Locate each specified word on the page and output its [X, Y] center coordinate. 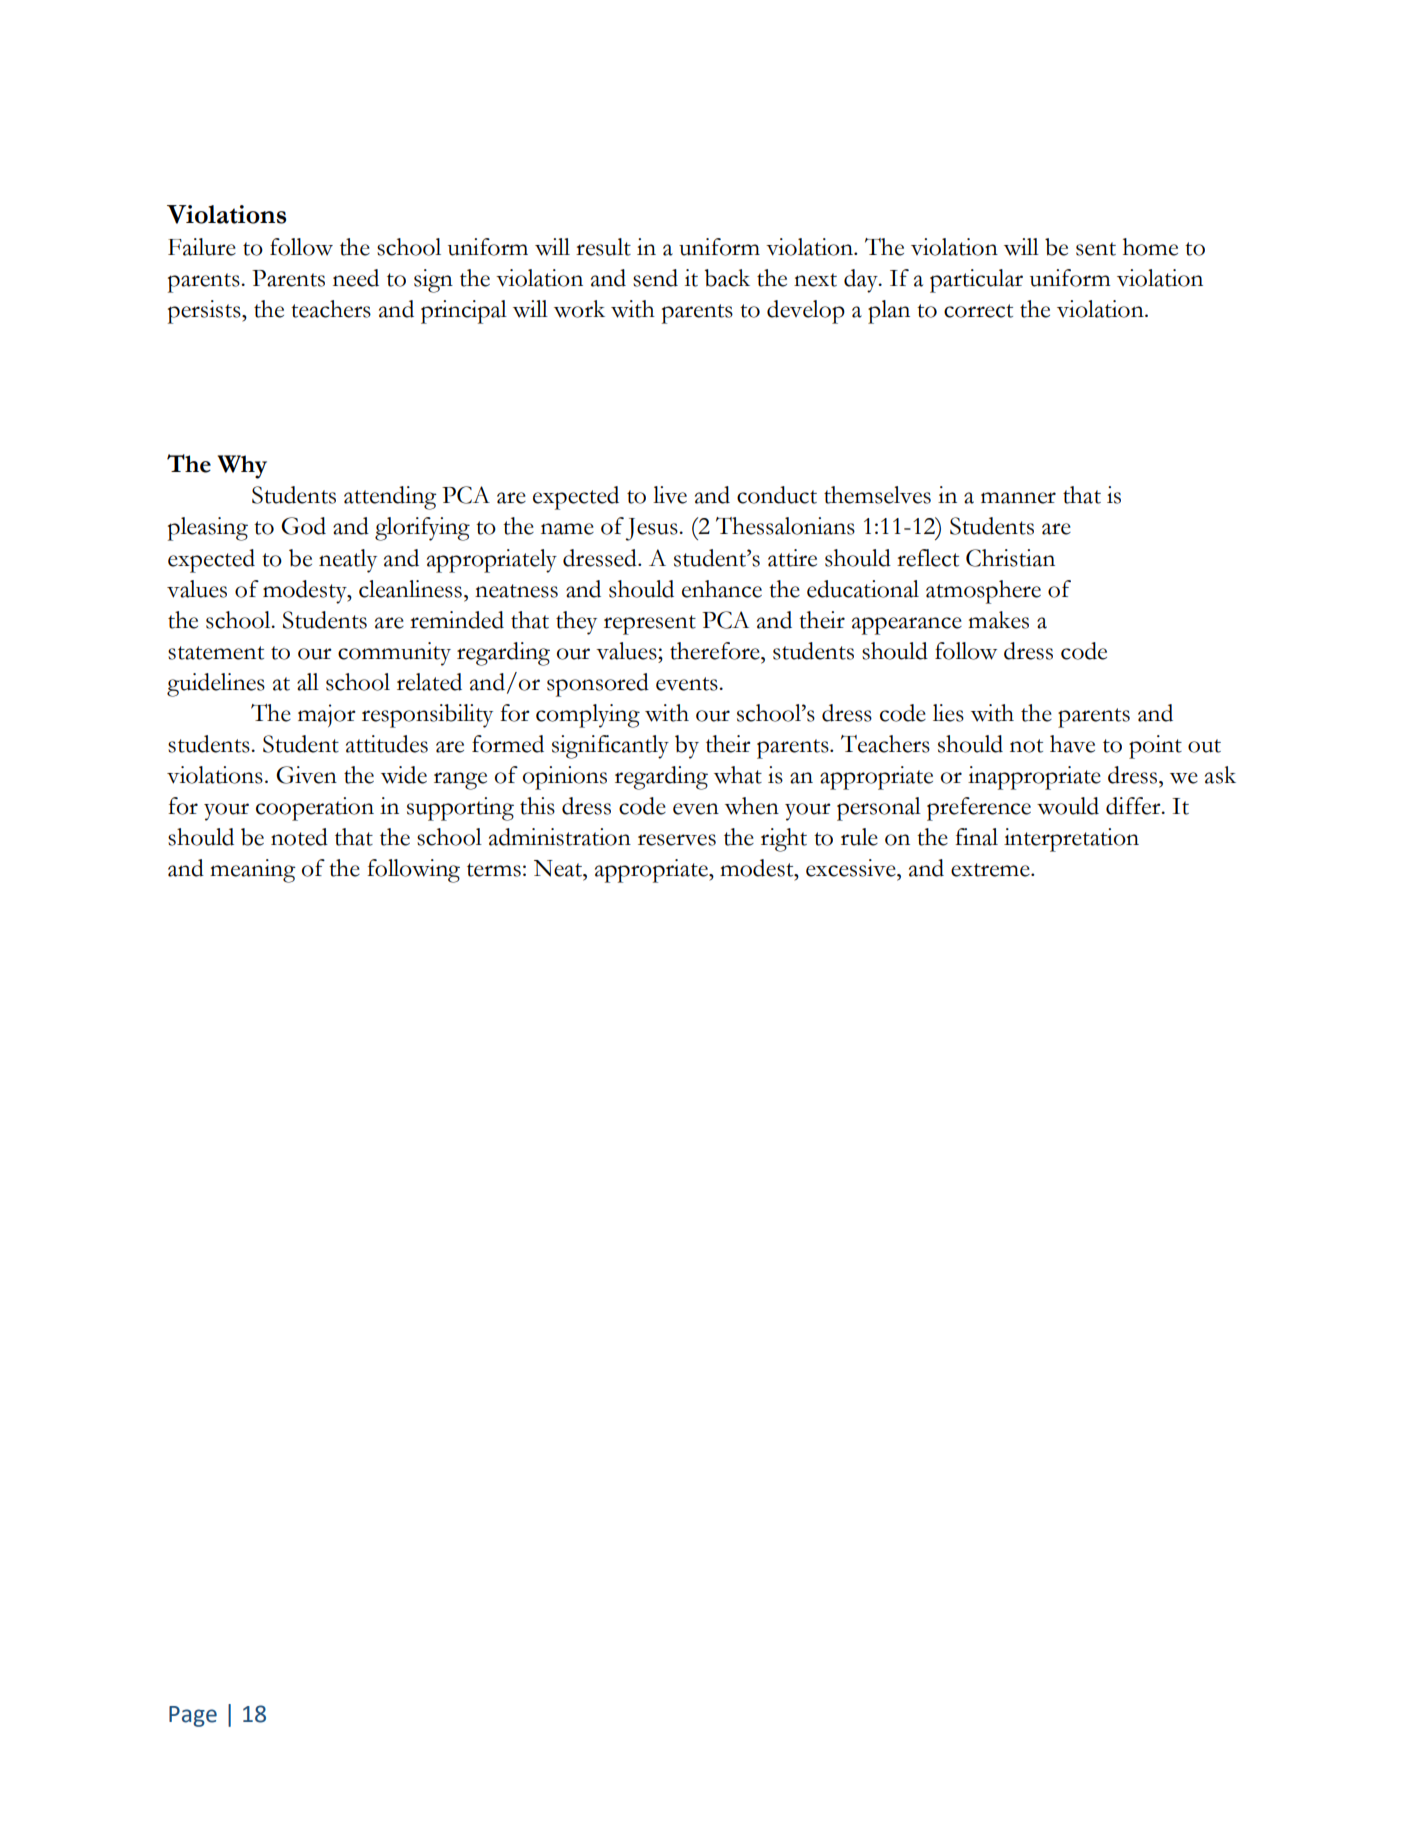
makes [998, 620]
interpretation [1071, 840]
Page [193, 1716]
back [727, 278]
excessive [852, 868]
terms [494, 870]
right [784, 840]
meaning [253, 871]
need [356, 278]
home [1150, 247]
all [308, 682]
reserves [677, 840]
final [976, 837]
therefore [716, 651]
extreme [991, 870]
